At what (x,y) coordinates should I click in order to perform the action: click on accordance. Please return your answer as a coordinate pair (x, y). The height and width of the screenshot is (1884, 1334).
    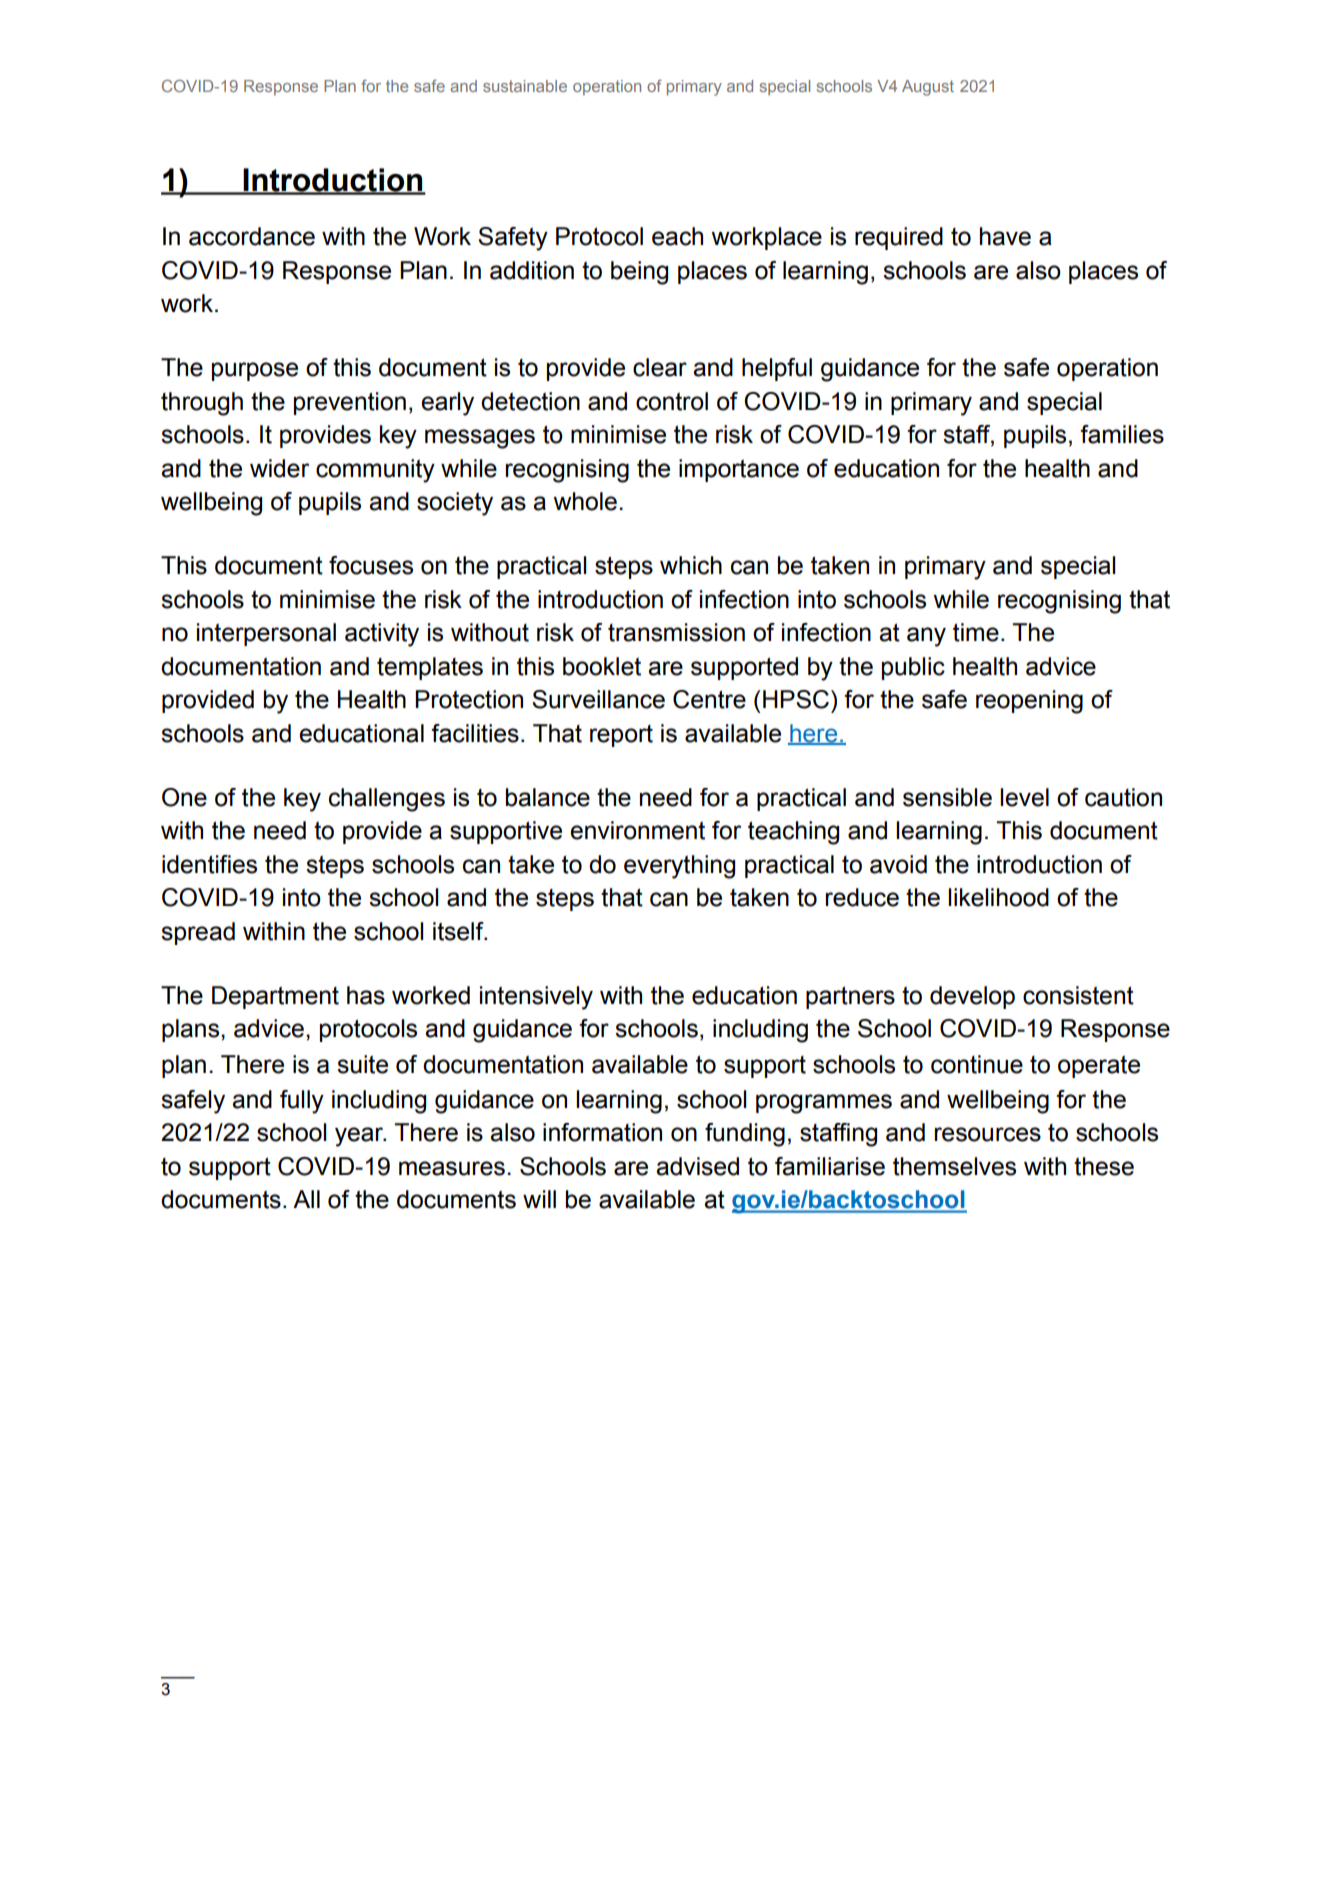
    Looking at the image, I should click on (252, 236).
